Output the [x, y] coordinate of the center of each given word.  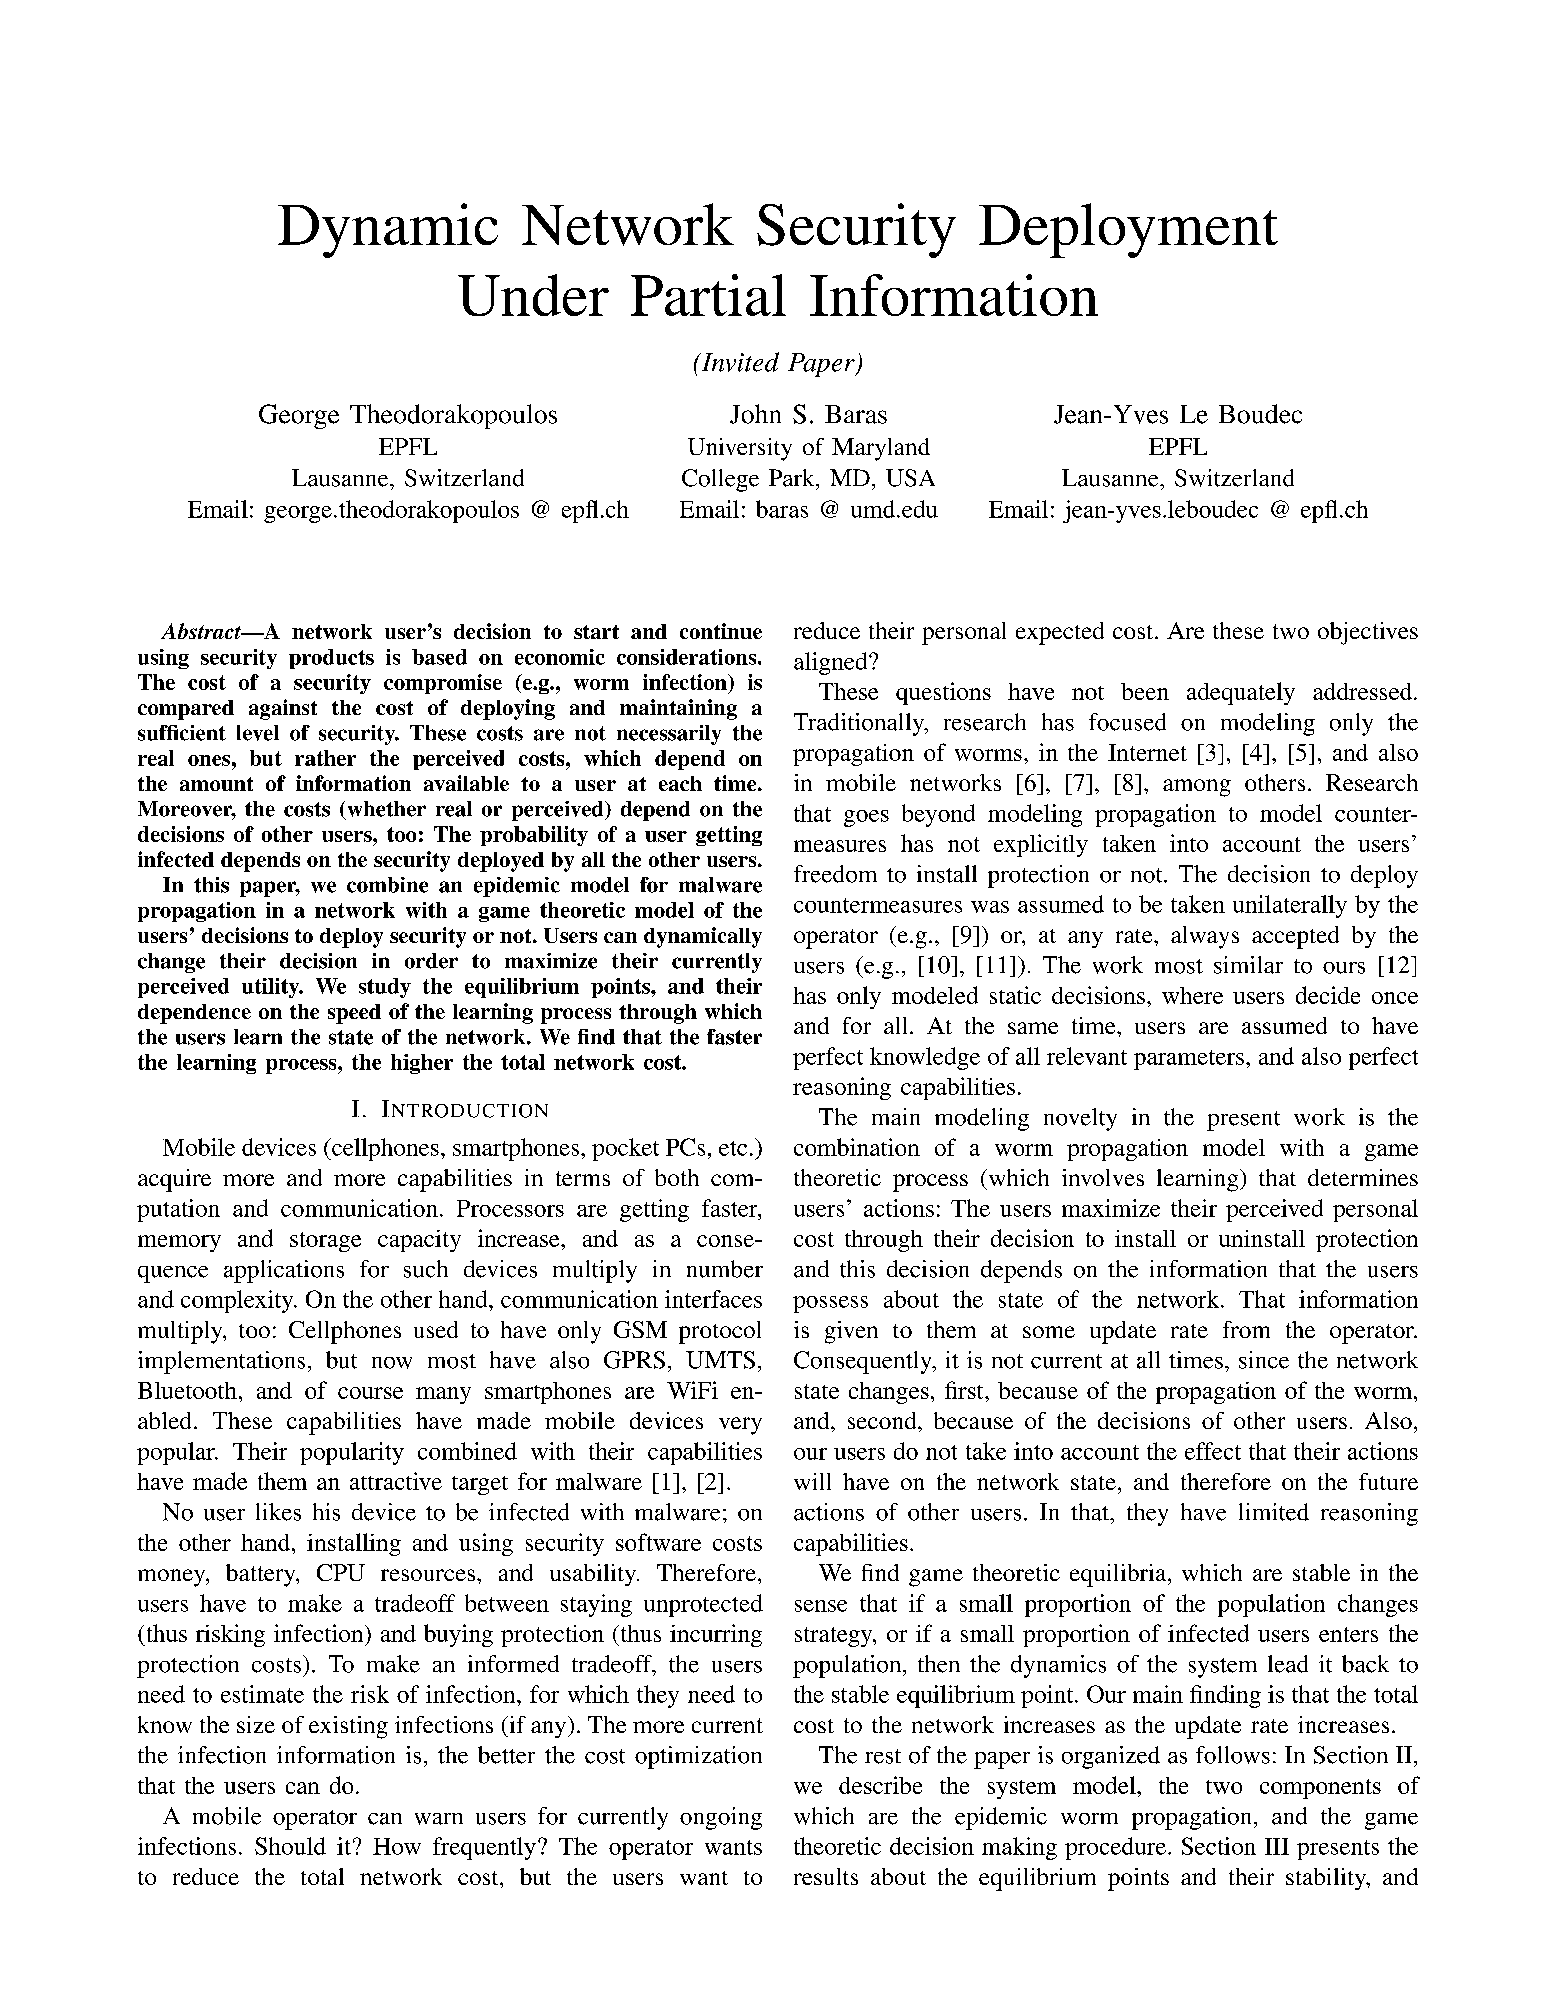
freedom [835, 874]
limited [1274, 1512]
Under [533, 295]
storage [325, 1242]
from [1246, 1329]
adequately [1241, 693]
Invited [739, 362]
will [812, 1481]
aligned [832, 663]
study [385, 988]
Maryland [881, 449]
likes [278, 1512]
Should [290, 1846]
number [725, 1269]
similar [1248, 965]
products [331, 659]
